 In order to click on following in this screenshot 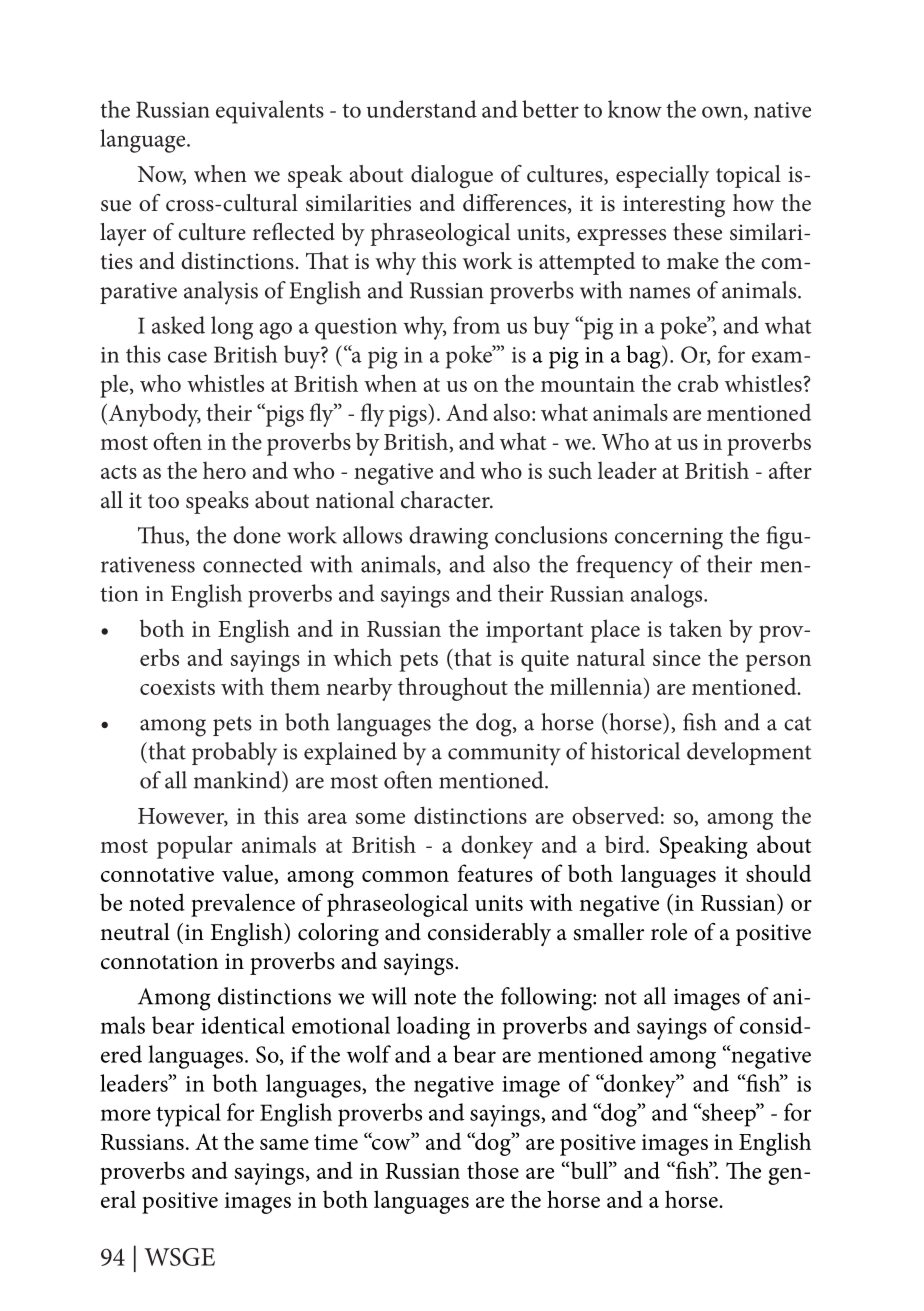, I will do `click(547, 999)`.
